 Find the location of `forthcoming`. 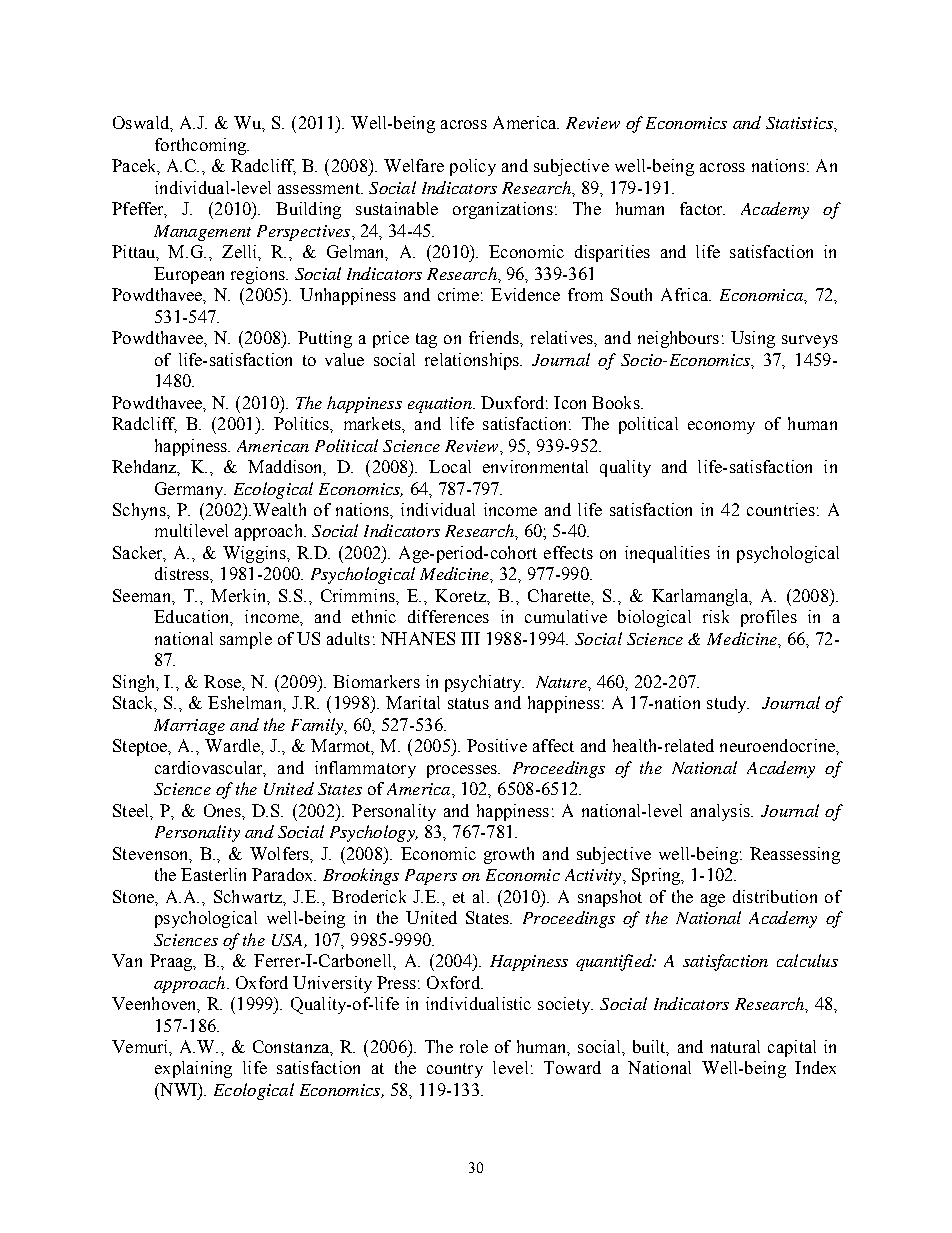

forthcoming is located at coordinates (201, 146).
